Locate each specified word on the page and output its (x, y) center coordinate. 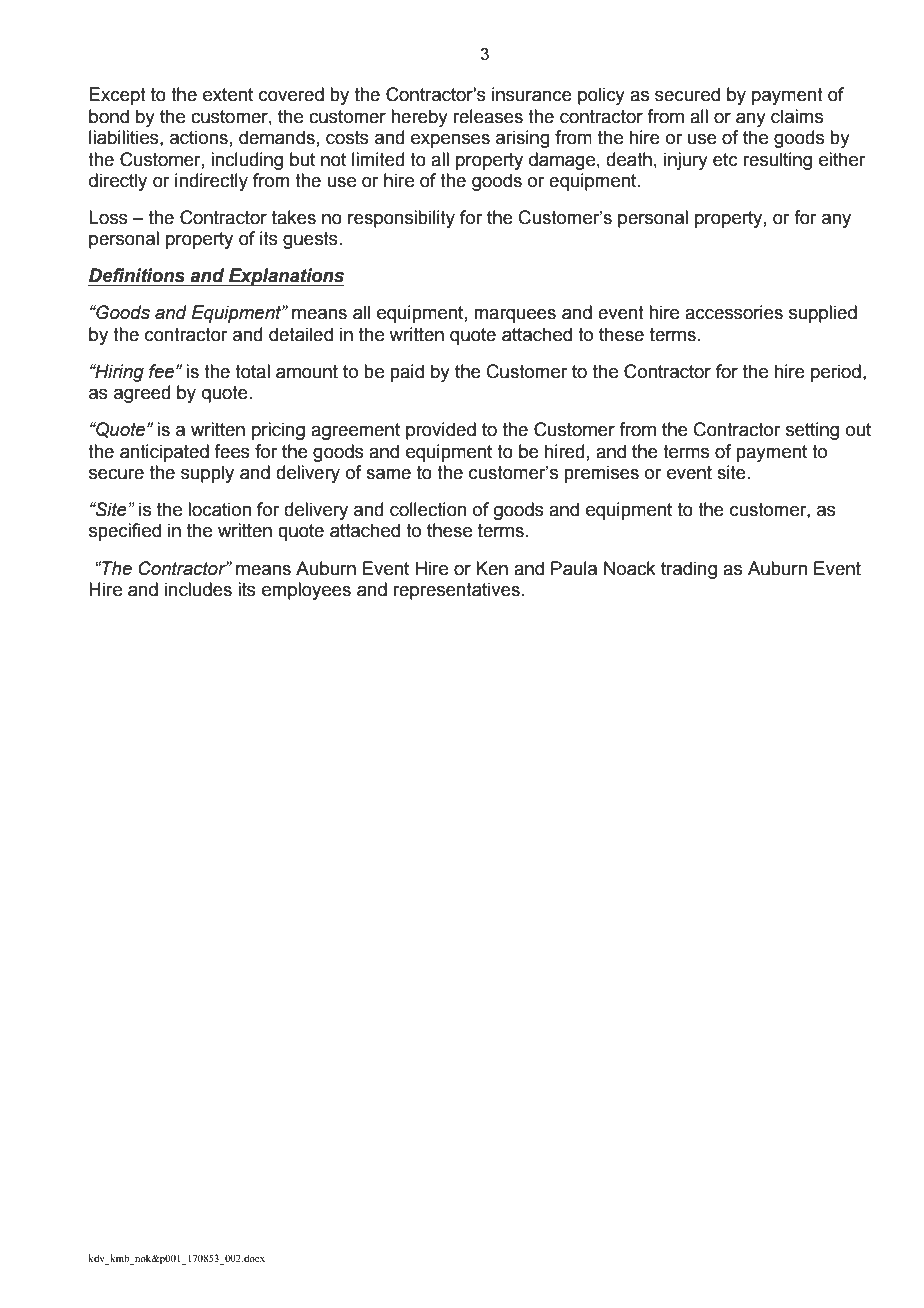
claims (797, 116)
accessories (734, 312)
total (252, 371)
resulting (777, 161)
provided (441, 431)
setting (812, 431)
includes (198, 589)
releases (488, 116)
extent (228, 95)
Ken (492, 568)
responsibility (401, 219)
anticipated (164, 453)
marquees (515, 315)
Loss (108, 217)
